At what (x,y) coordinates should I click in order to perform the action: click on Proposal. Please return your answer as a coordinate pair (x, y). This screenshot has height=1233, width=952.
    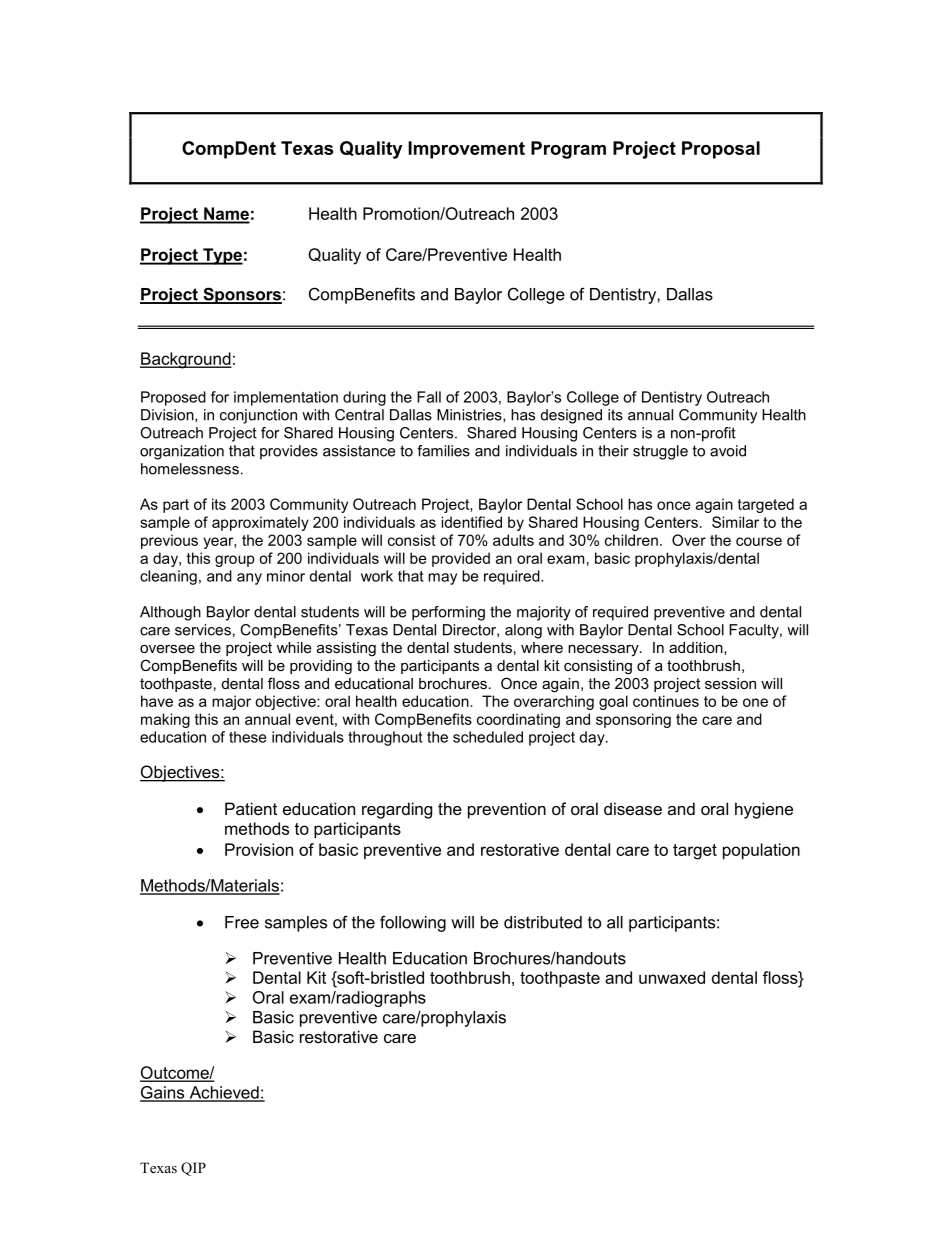
    Looking at the image, I should click on (721, 150).
